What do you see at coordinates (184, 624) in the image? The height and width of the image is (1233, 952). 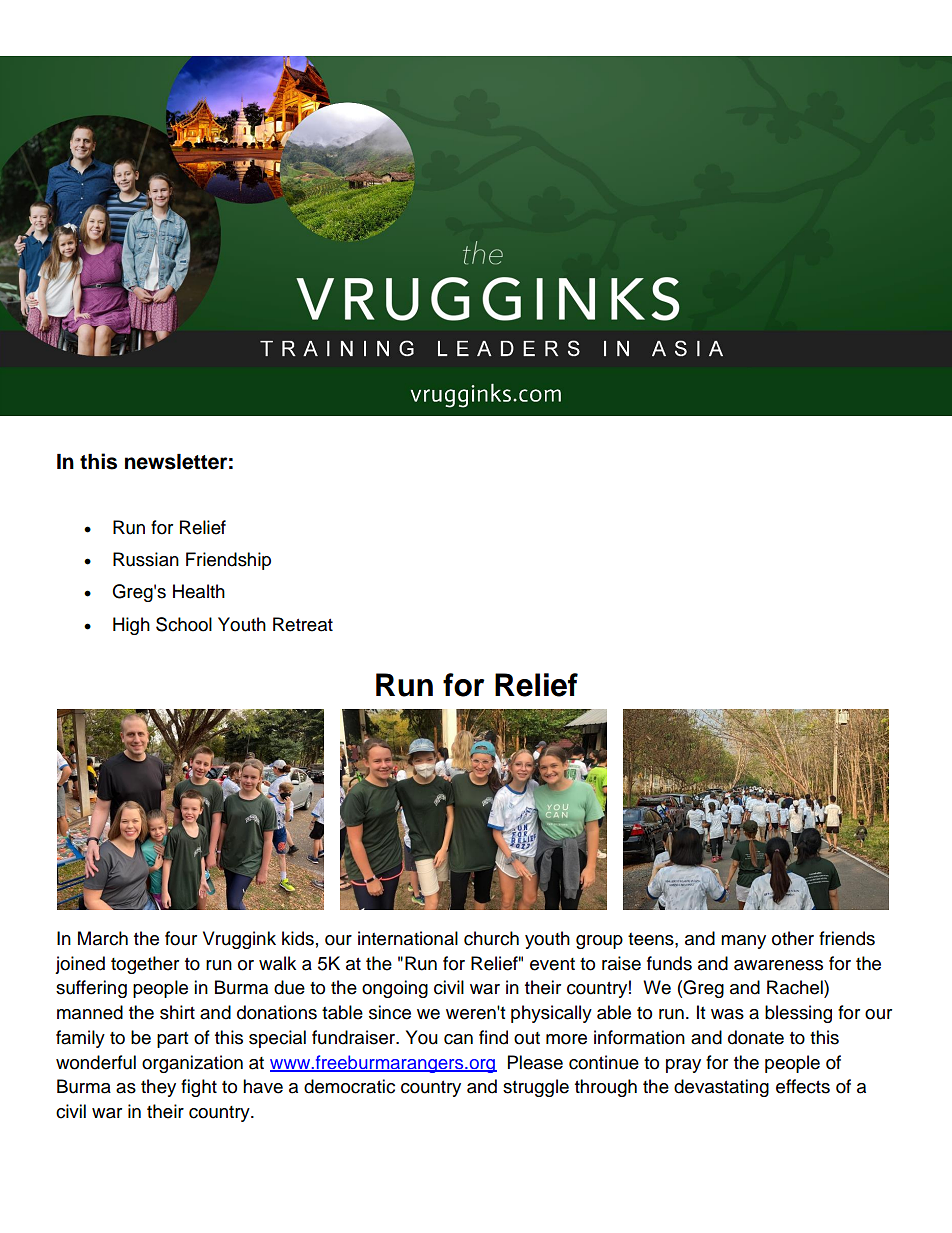 I see `School` at bounding box center [184, 624].
